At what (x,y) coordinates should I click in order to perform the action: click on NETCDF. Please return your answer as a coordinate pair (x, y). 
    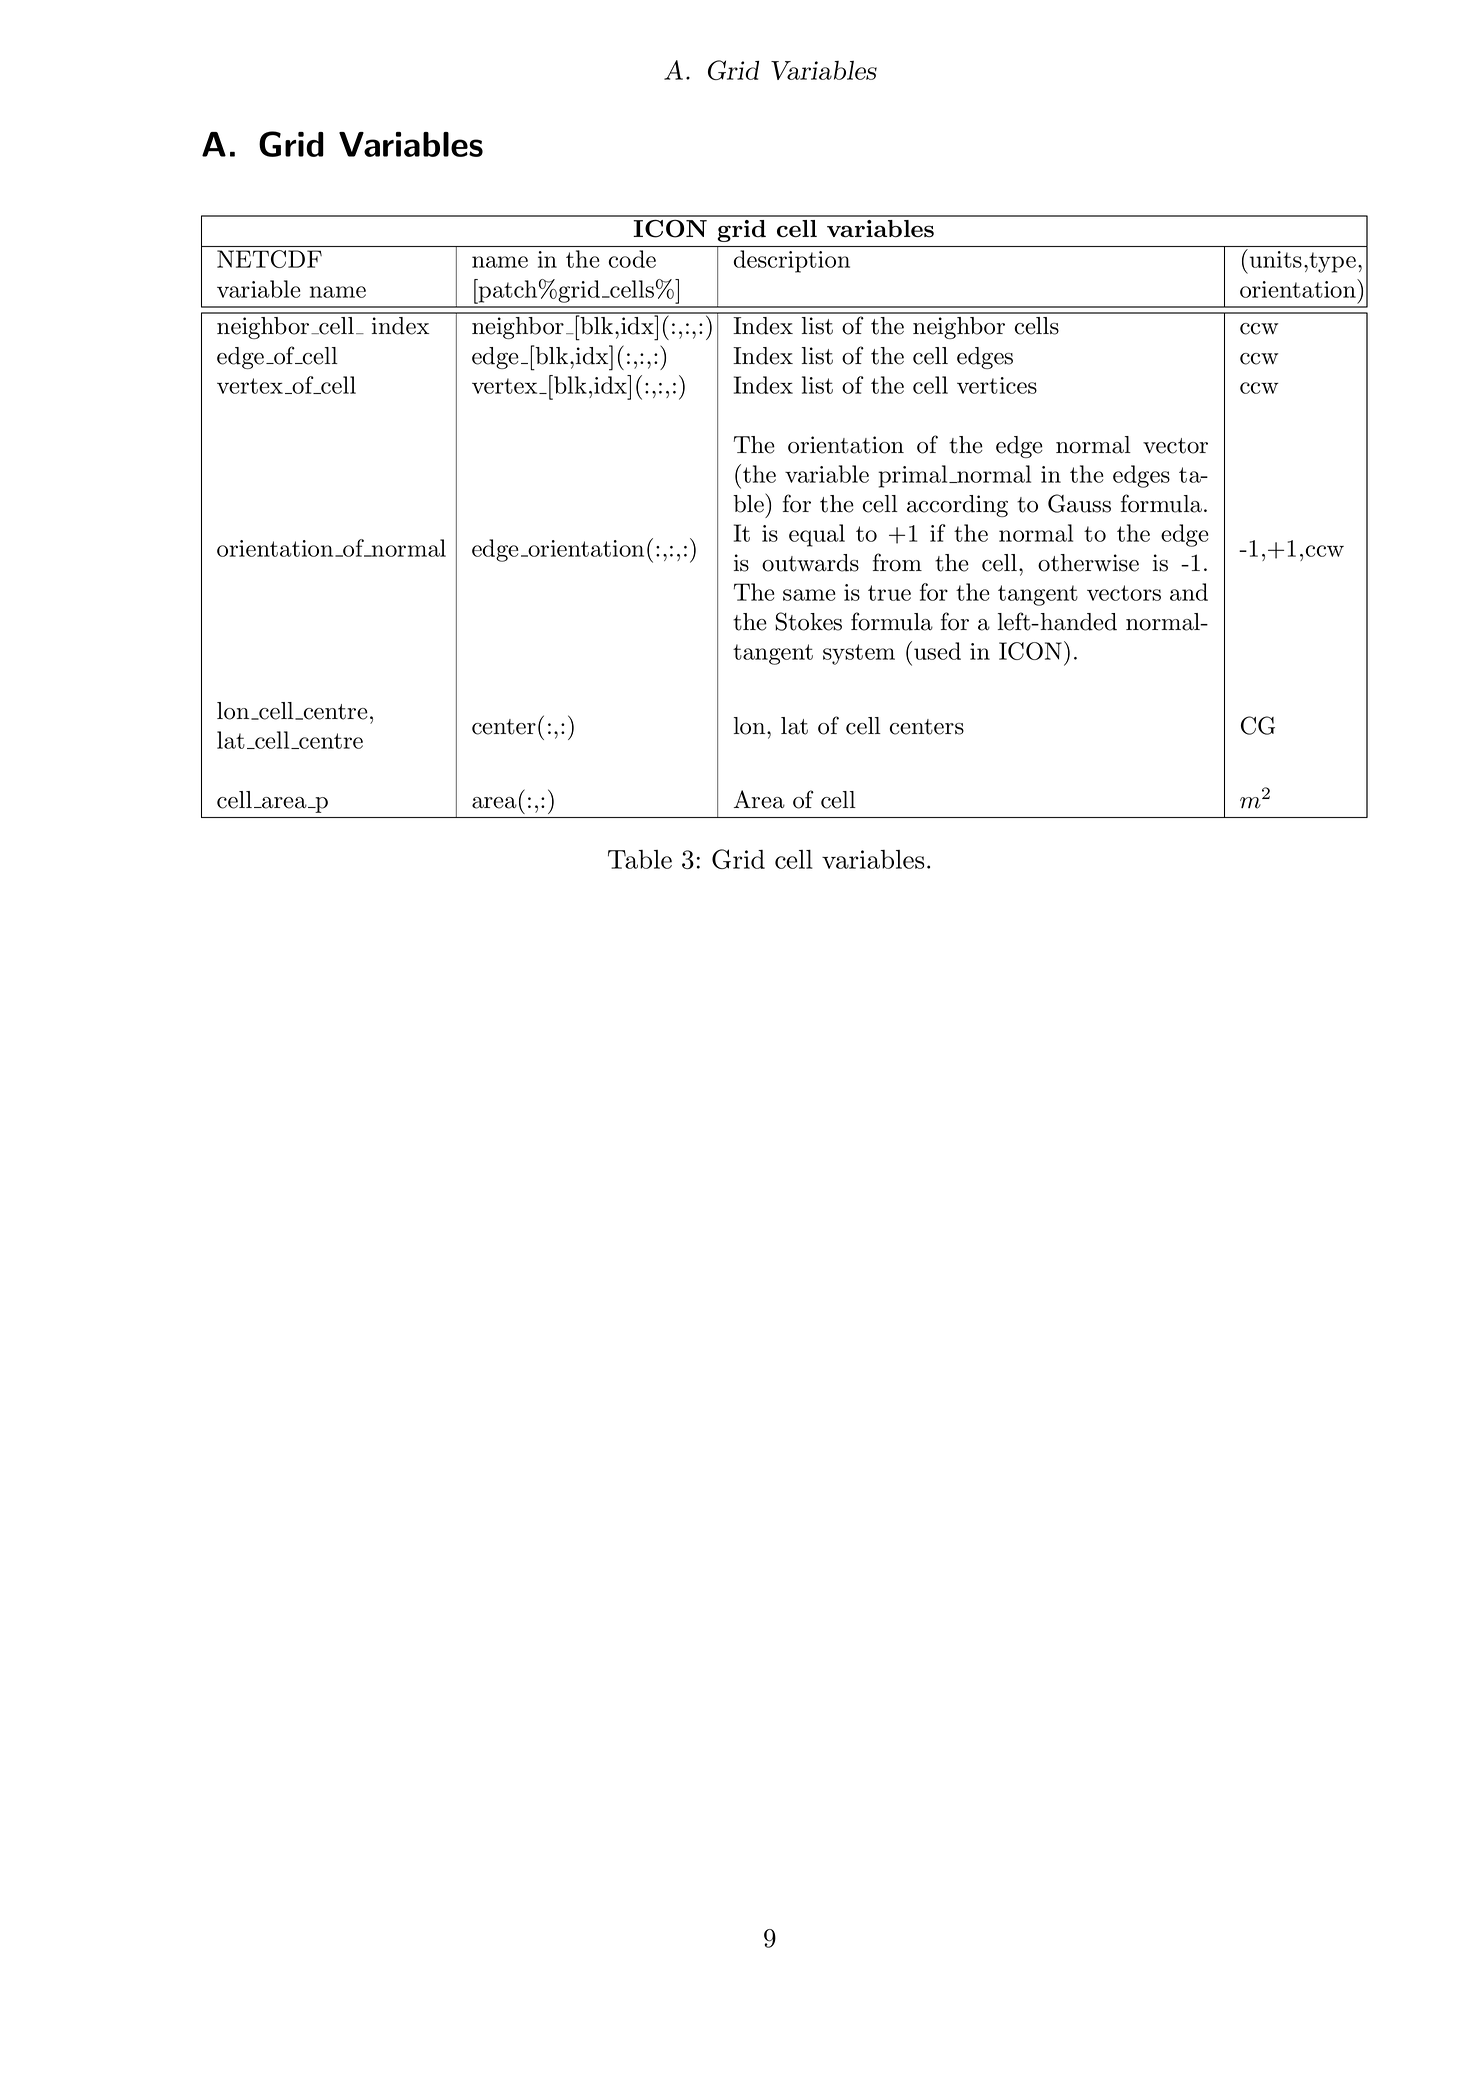
    Looking at the image, I should click on (269, 259).
